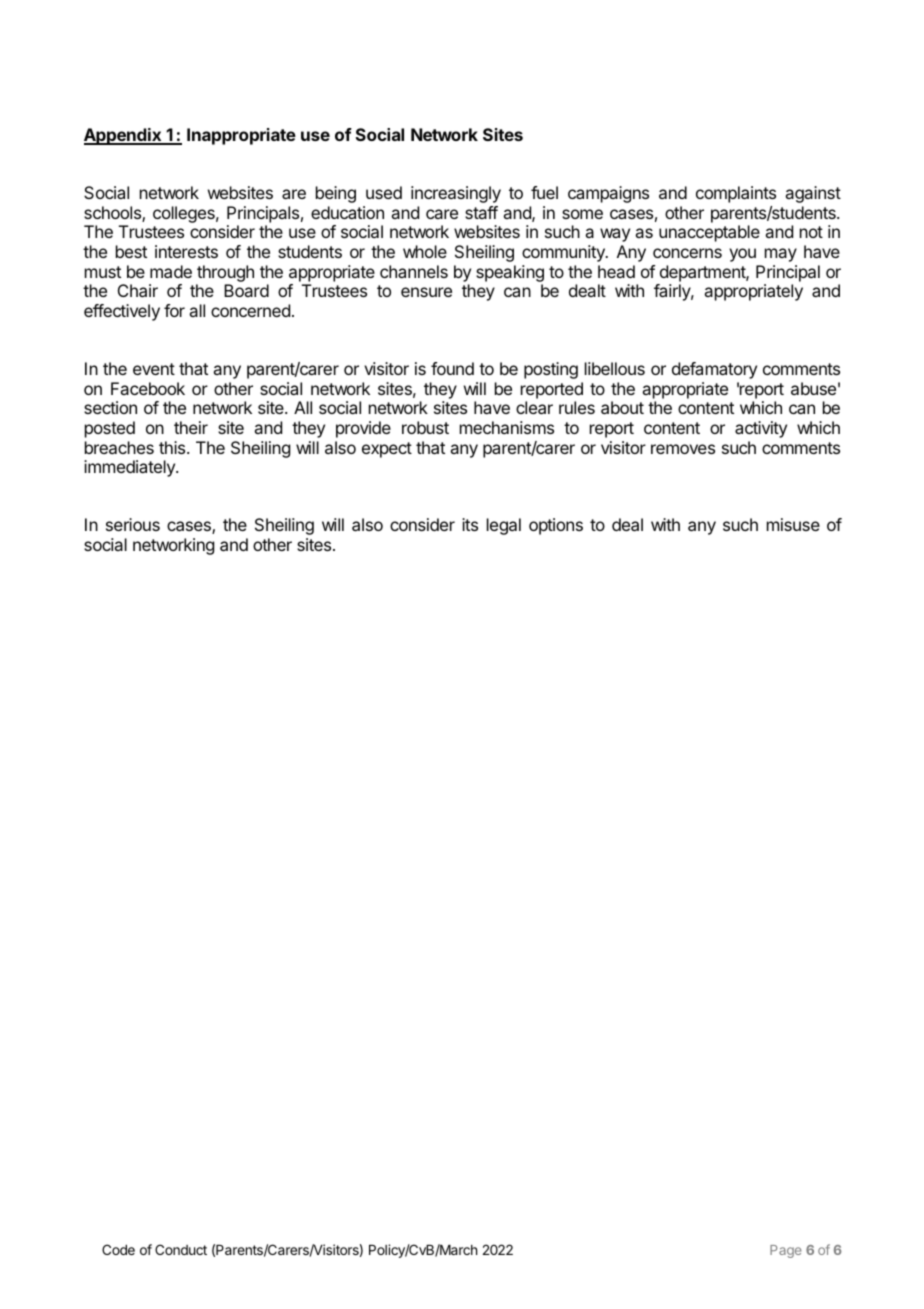 The width and height of the screenshot is (924, 1309). What do you see at coordinates (761, 429) in the screenshot?
I see `activity` at bounding box center [761, 429].
